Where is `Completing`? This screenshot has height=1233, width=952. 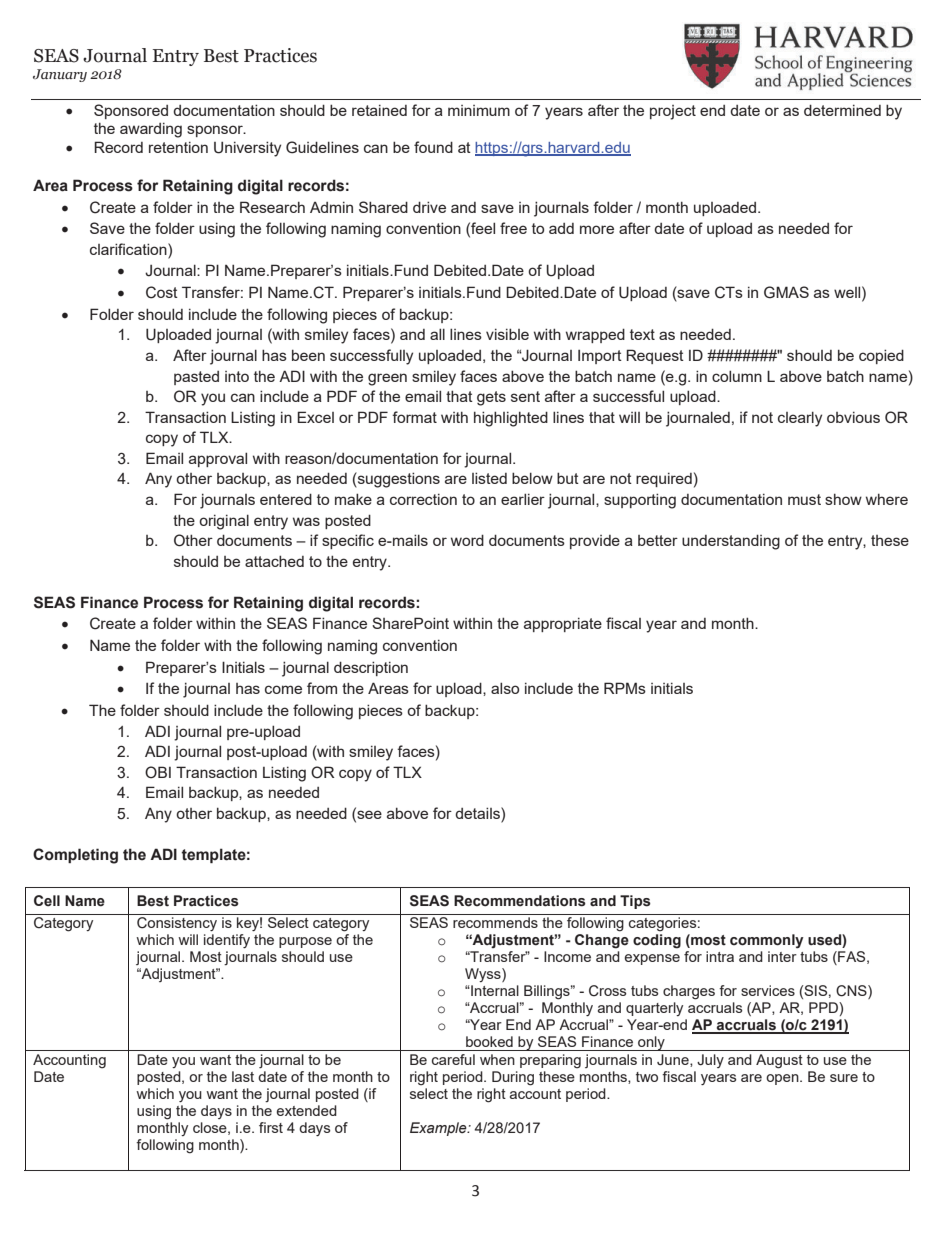
Completing is located at coordinates (75, 856).
